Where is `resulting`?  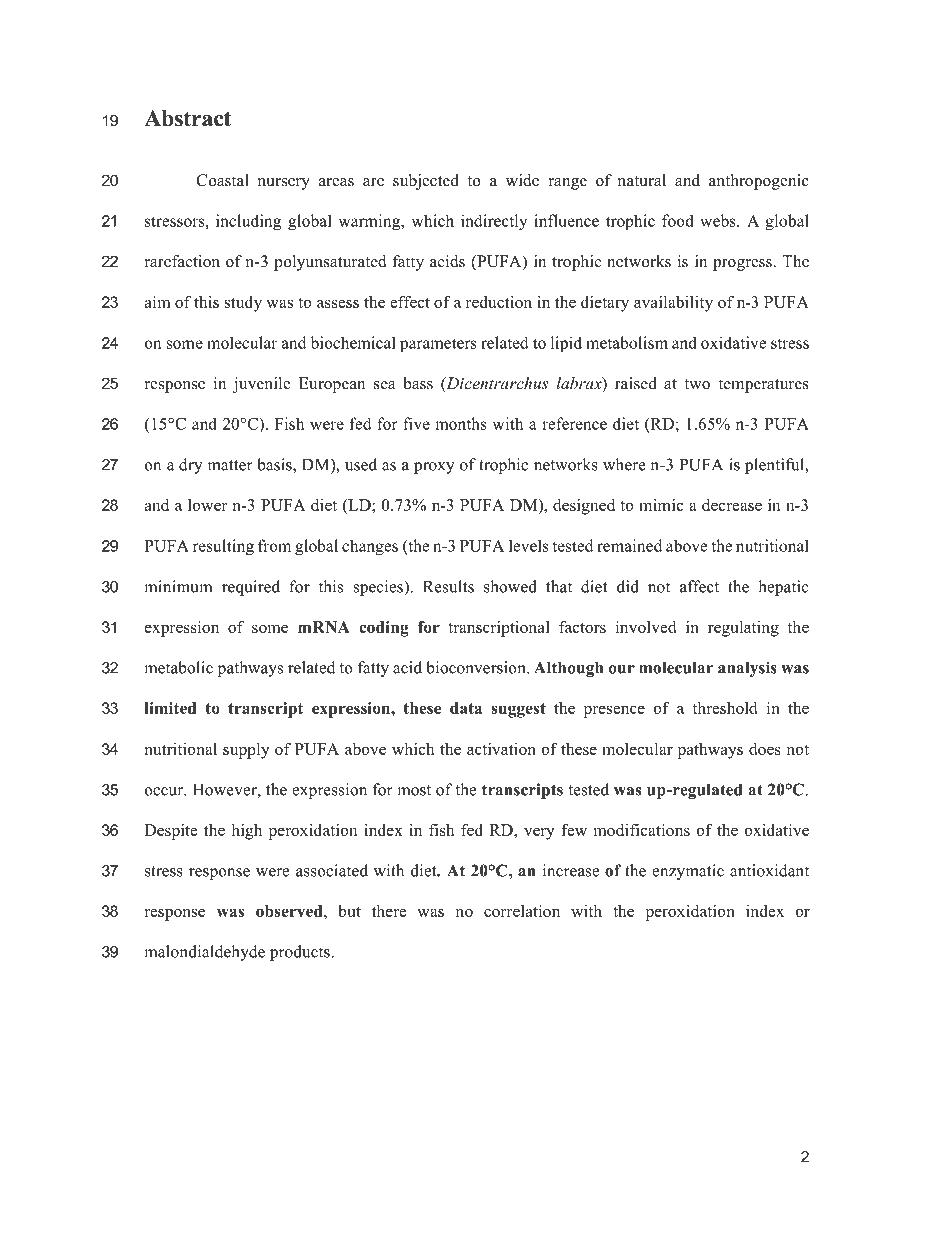
resulting is located at coordinates (223, 547).
